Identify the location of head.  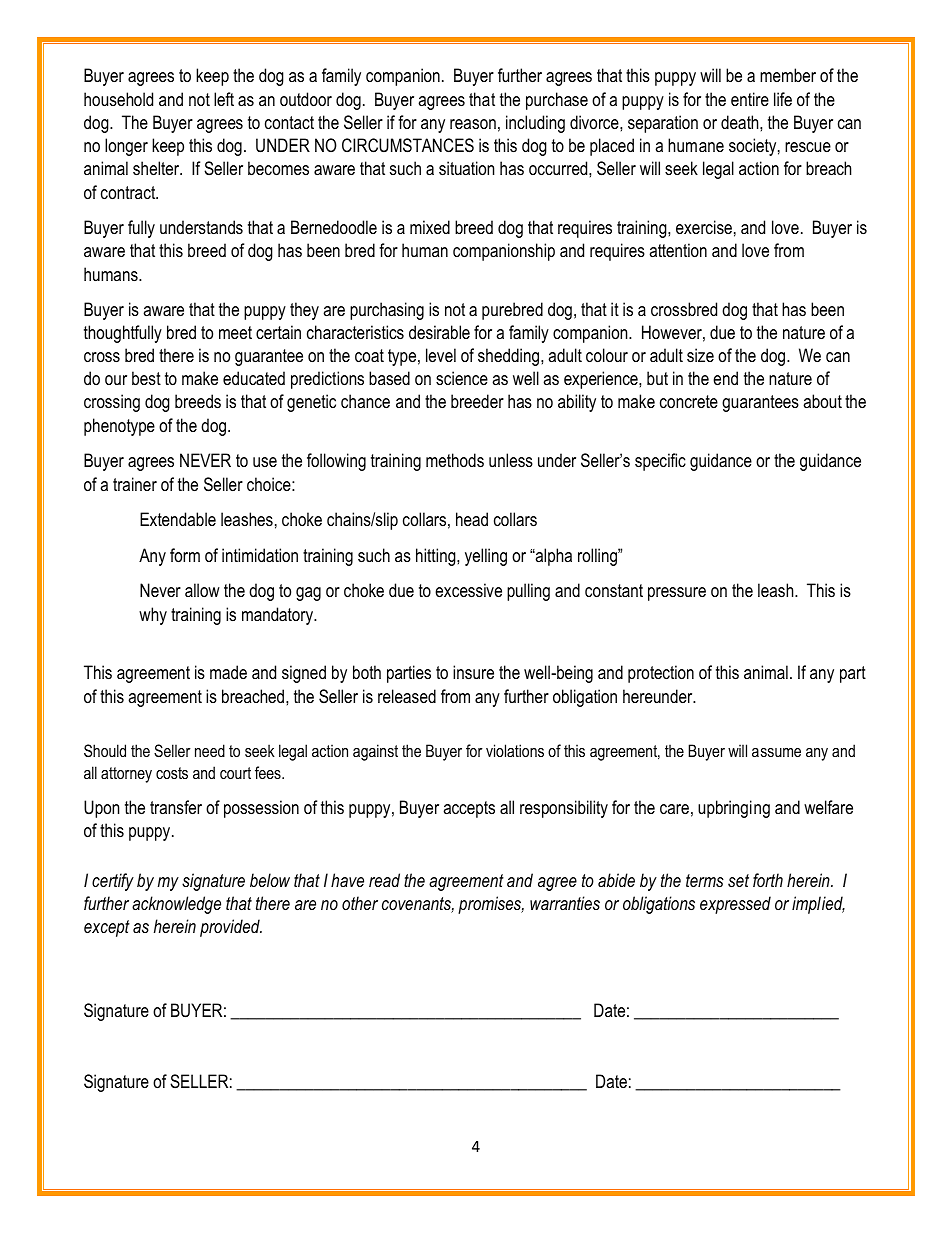
(472, 519).
